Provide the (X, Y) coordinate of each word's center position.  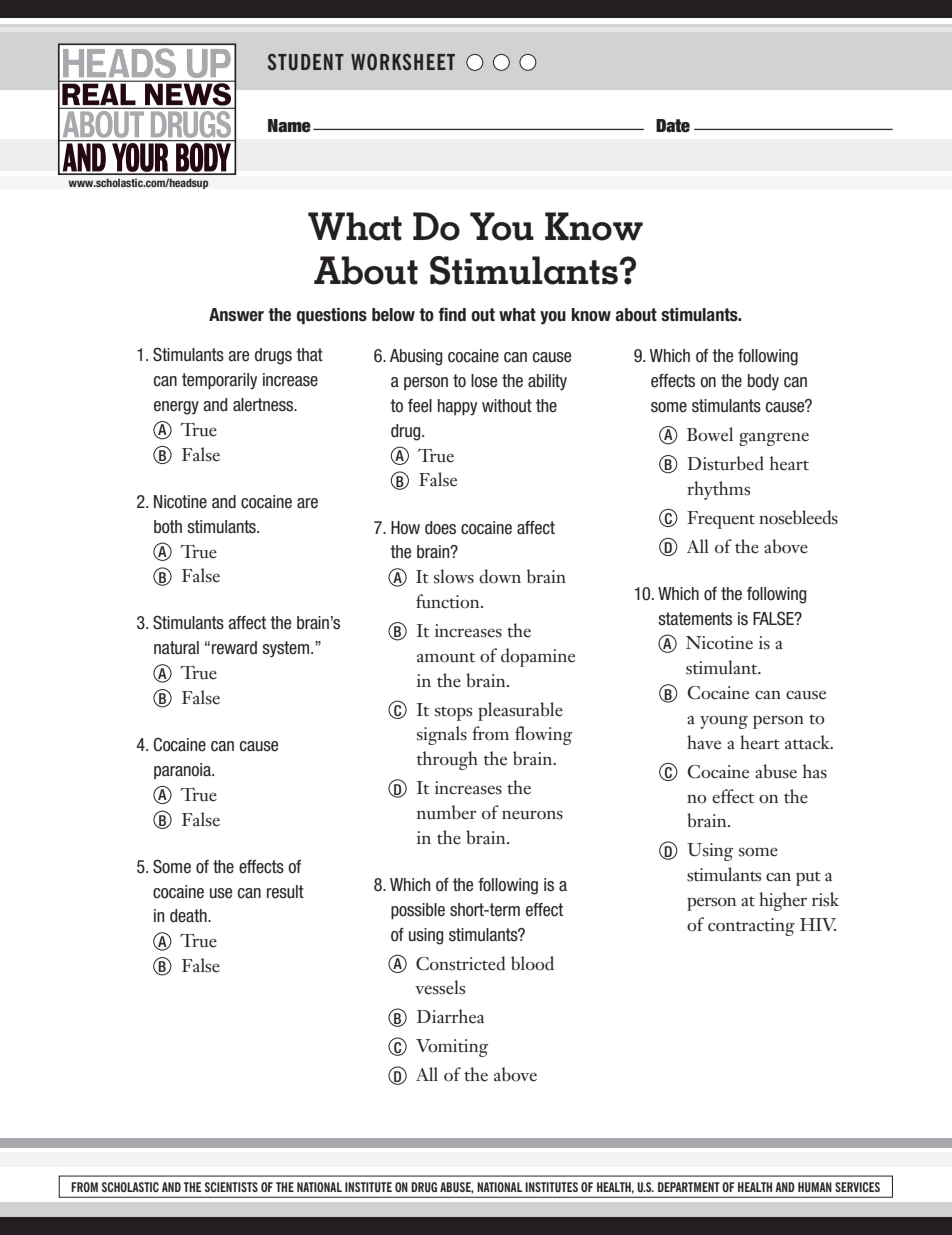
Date (673, 126)
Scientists (231, 1187)
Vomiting (452, 1048)
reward (234, 648)
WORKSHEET (403, 62)
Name (289, 126)
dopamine (538, 657)
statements (695, 619)
